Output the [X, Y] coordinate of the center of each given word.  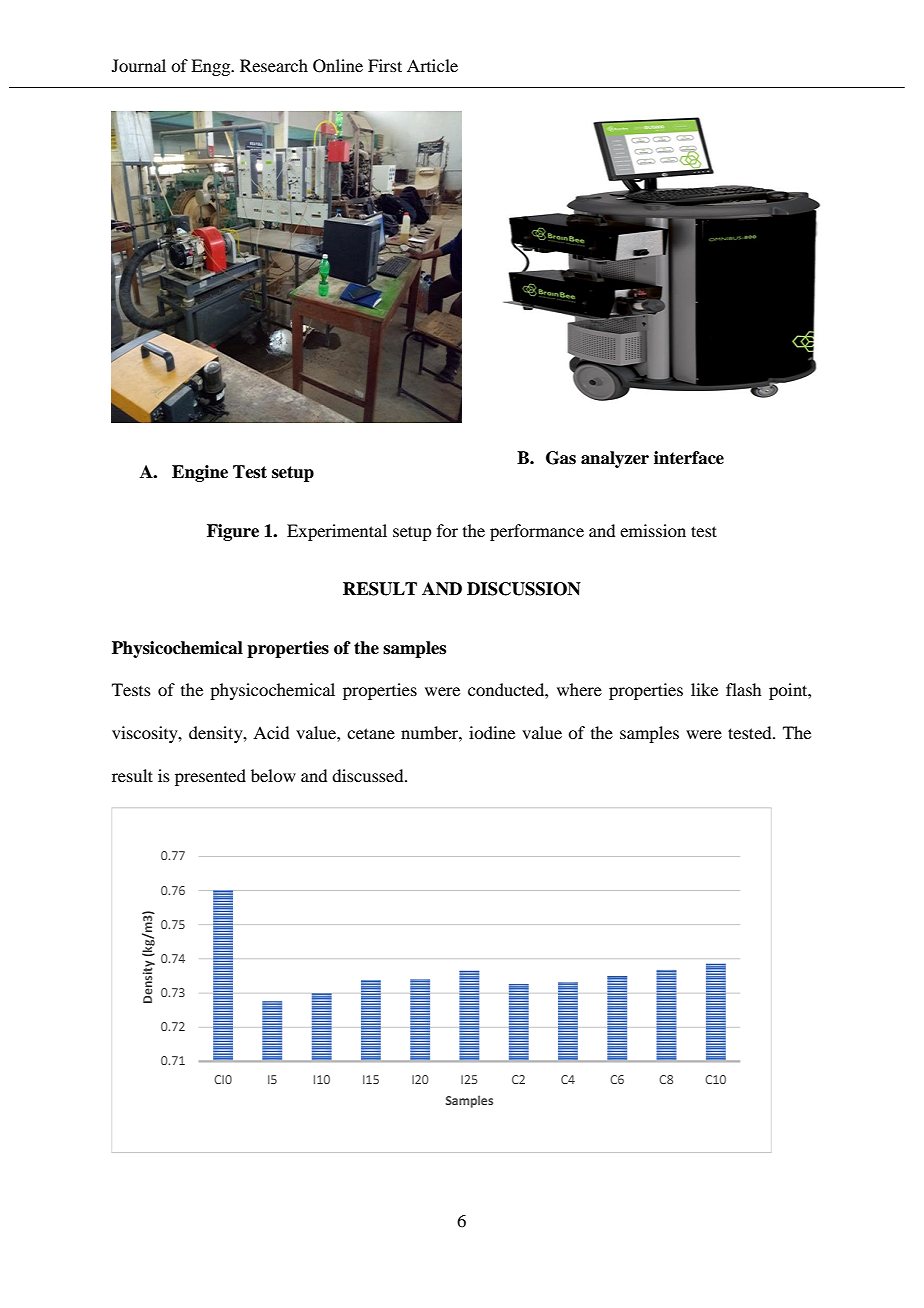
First [385, 65]
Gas [561, 458]
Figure [233, 532]
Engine [200, 473]
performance [537, 532]
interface [689, 458]
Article [432, 65]
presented [210, 777]
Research [274, 65]
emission [653, 530]
